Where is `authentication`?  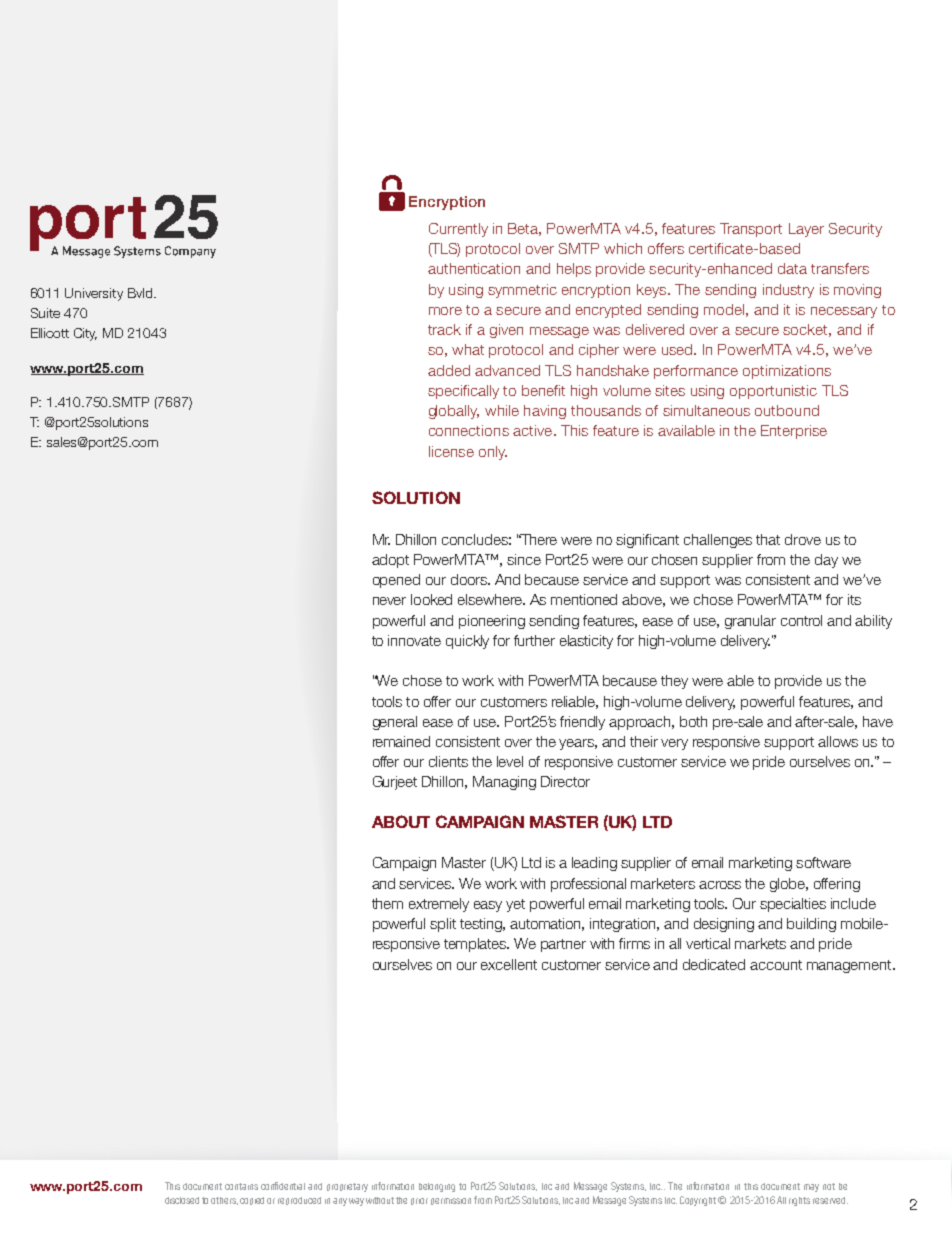 authentication is located at coordinates (474, 268).
